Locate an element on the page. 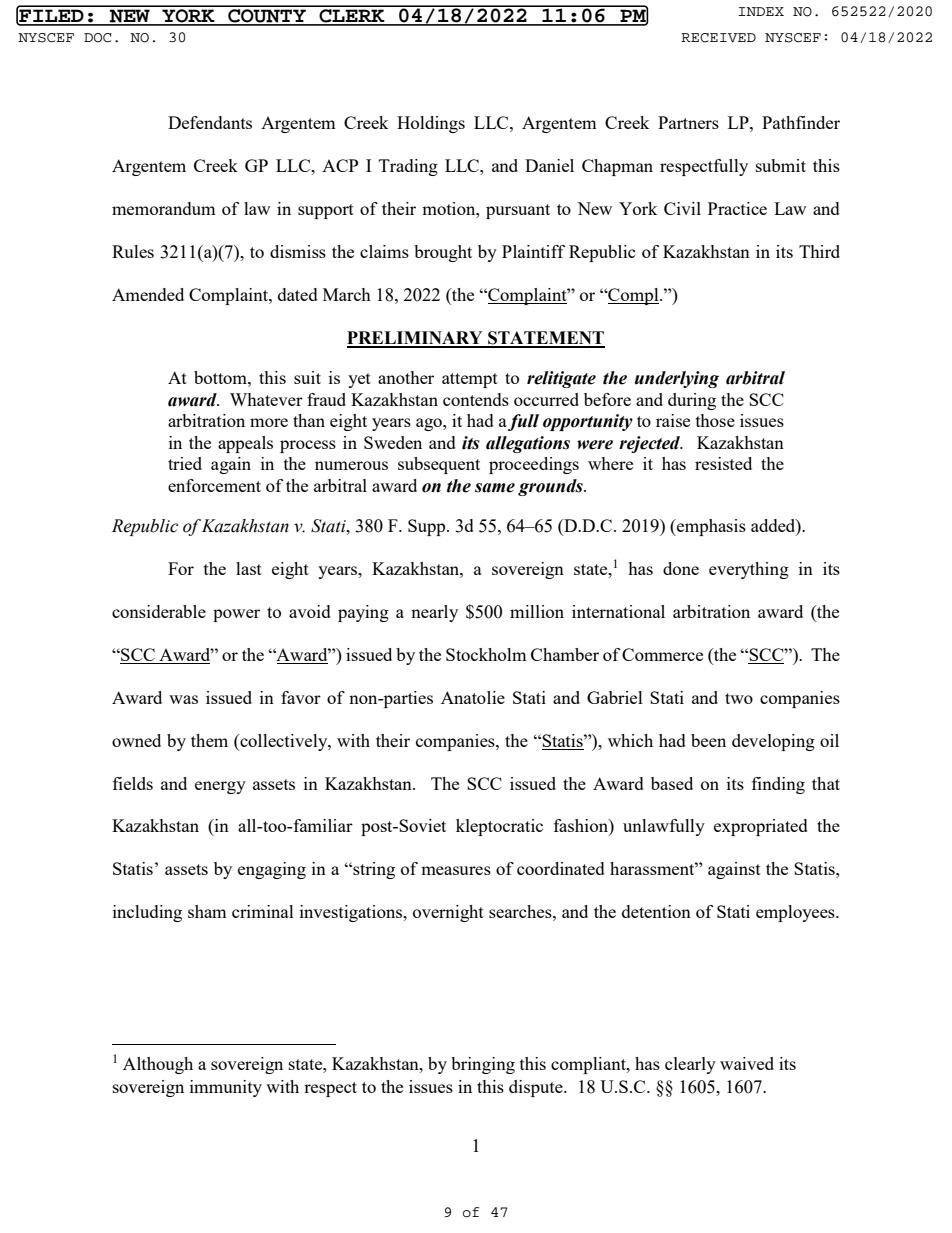 The height and width of the image is (1233, 952). Amended is located at coordinates (148, 294).
